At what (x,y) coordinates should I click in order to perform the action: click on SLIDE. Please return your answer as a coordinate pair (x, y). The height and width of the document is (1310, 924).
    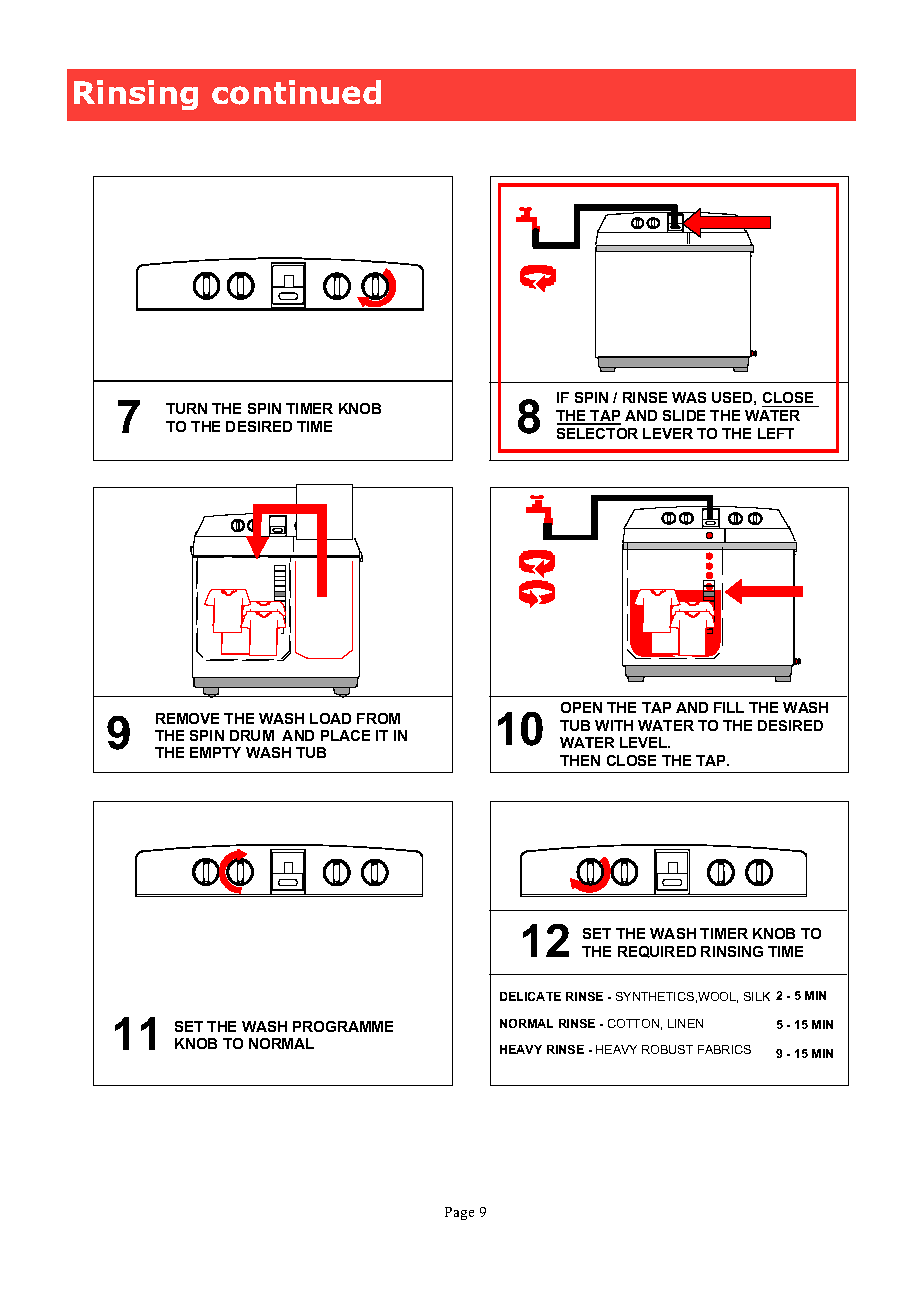
    Looking at the image, I should click on (684, 415).
